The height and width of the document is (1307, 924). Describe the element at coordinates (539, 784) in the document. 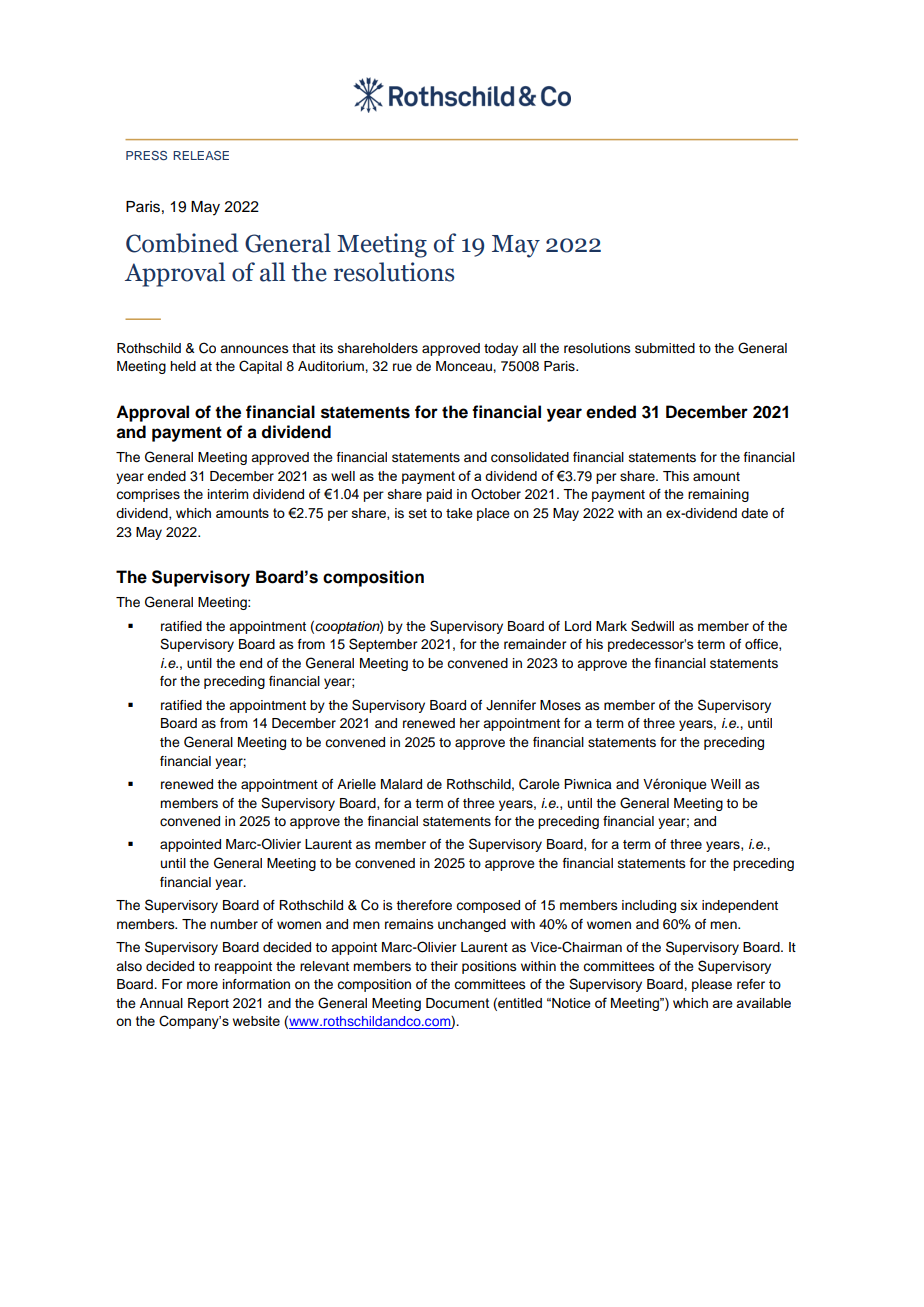

I see `Carole` at that location.
